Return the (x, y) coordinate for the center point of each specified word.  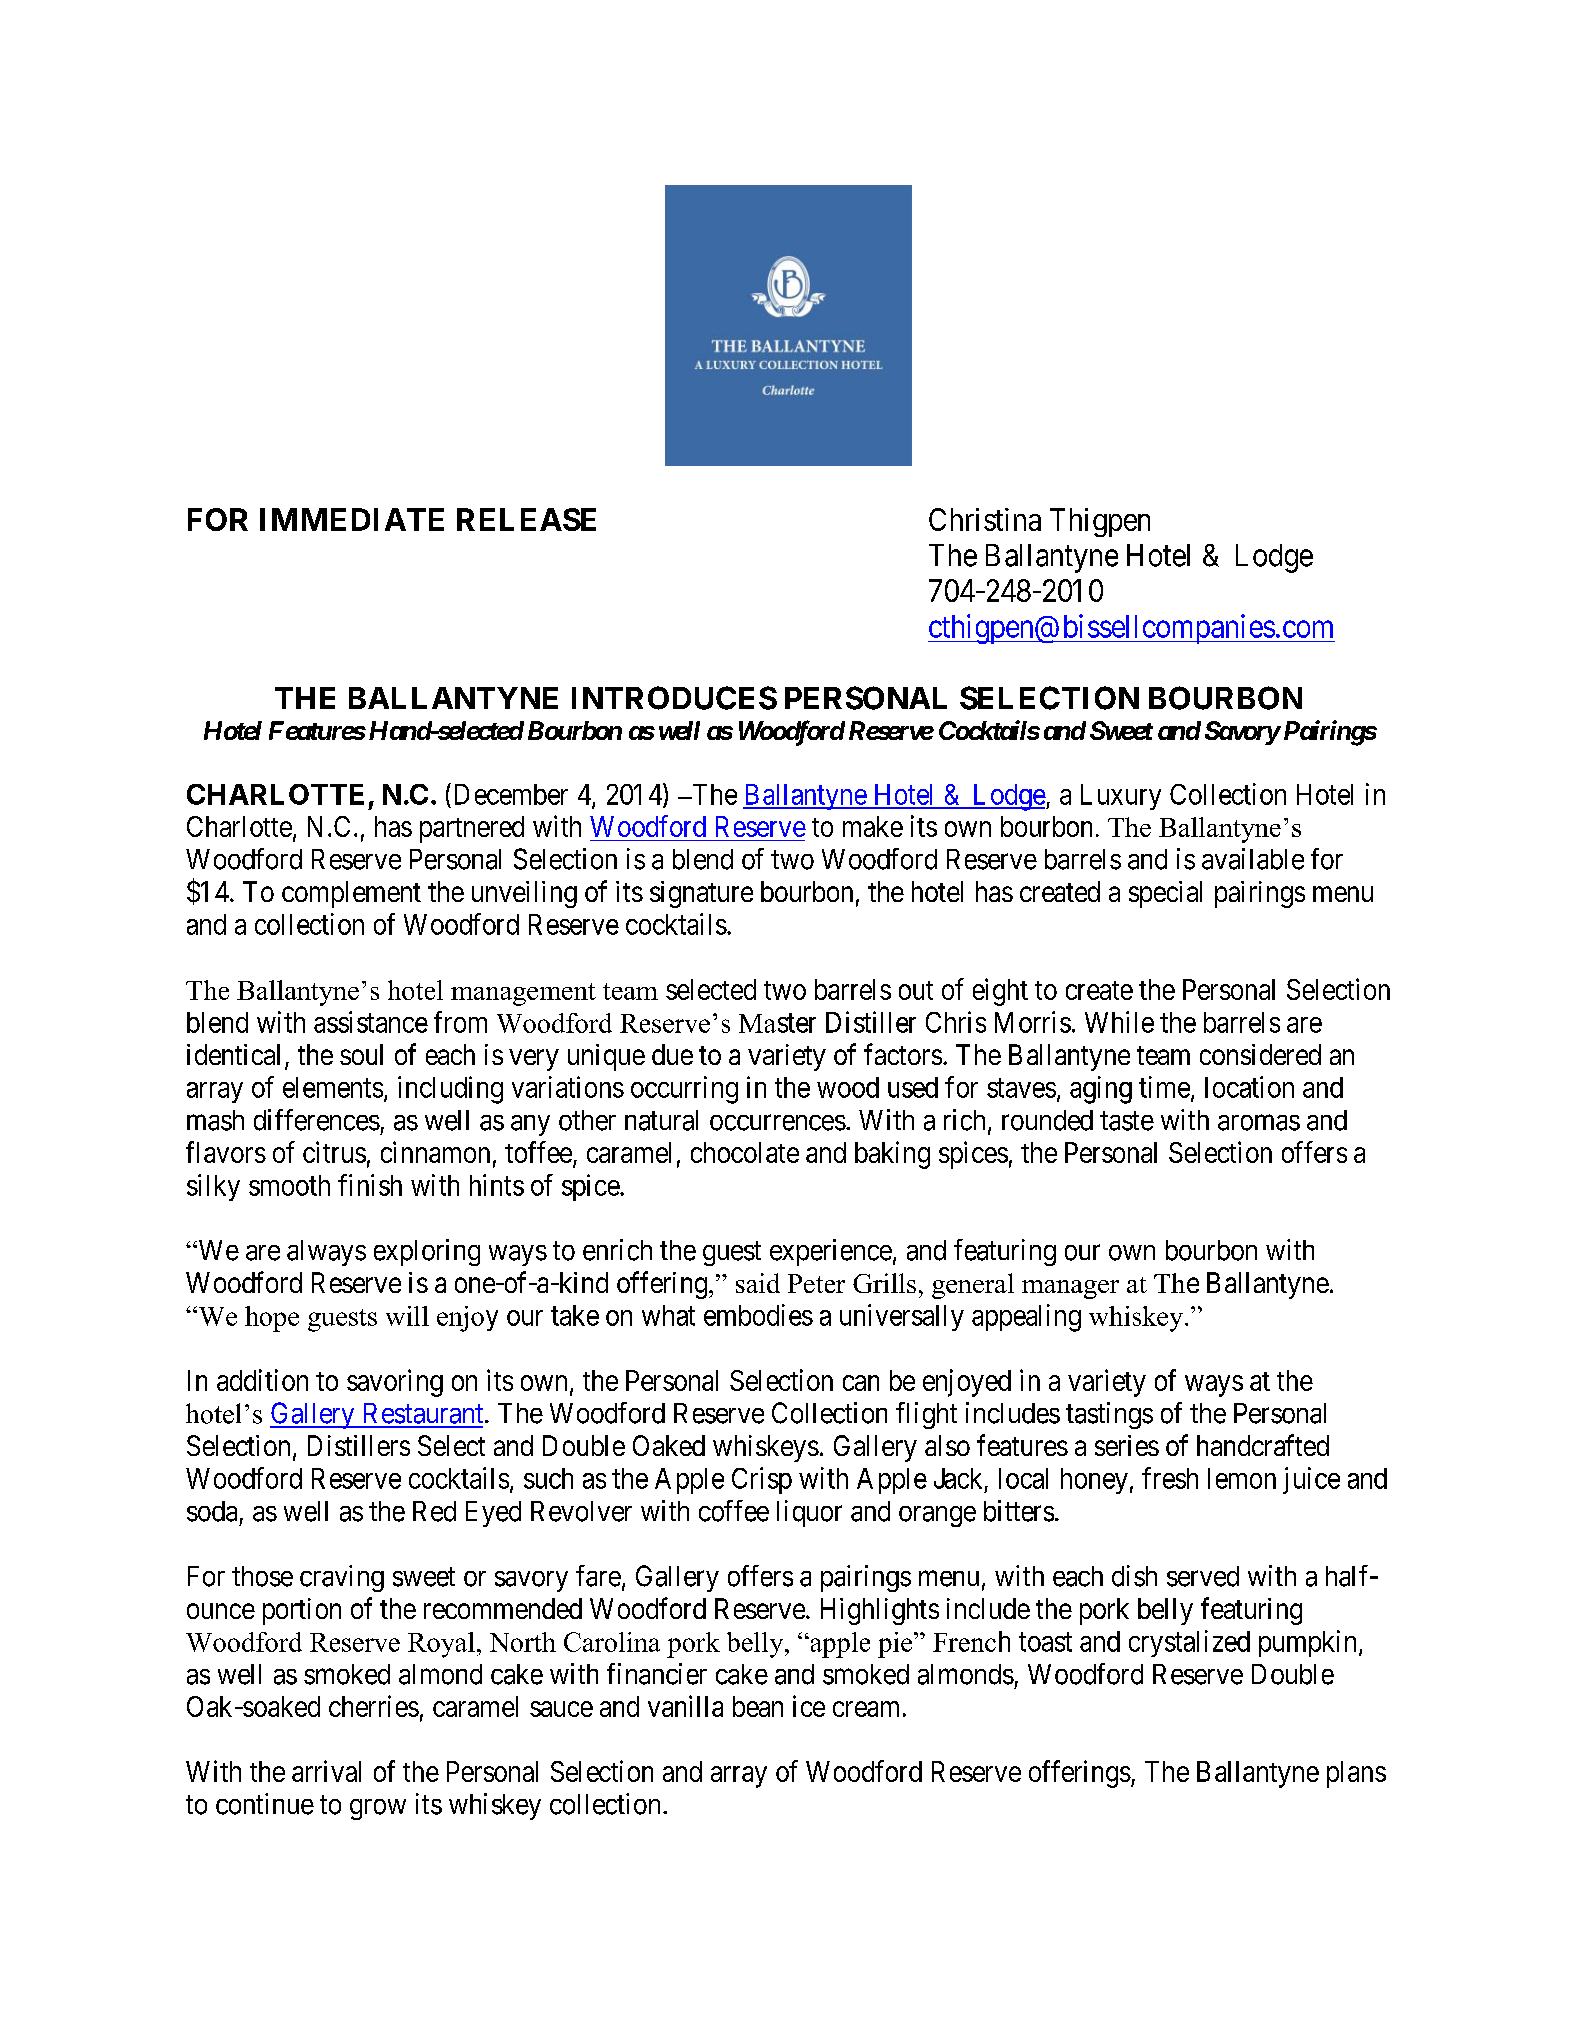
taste (1127, 1121)
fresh (1170, 1478)
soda (212, 1511)
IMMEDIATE (352, 519)
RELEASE (526, 519)
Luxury (1121, 797)
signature (701, 894)
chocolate (745, 1152)
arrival (326, 1771)
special (1165, 894)
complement (351, 894)
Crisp (762, 1480)
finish (370, 1185)
